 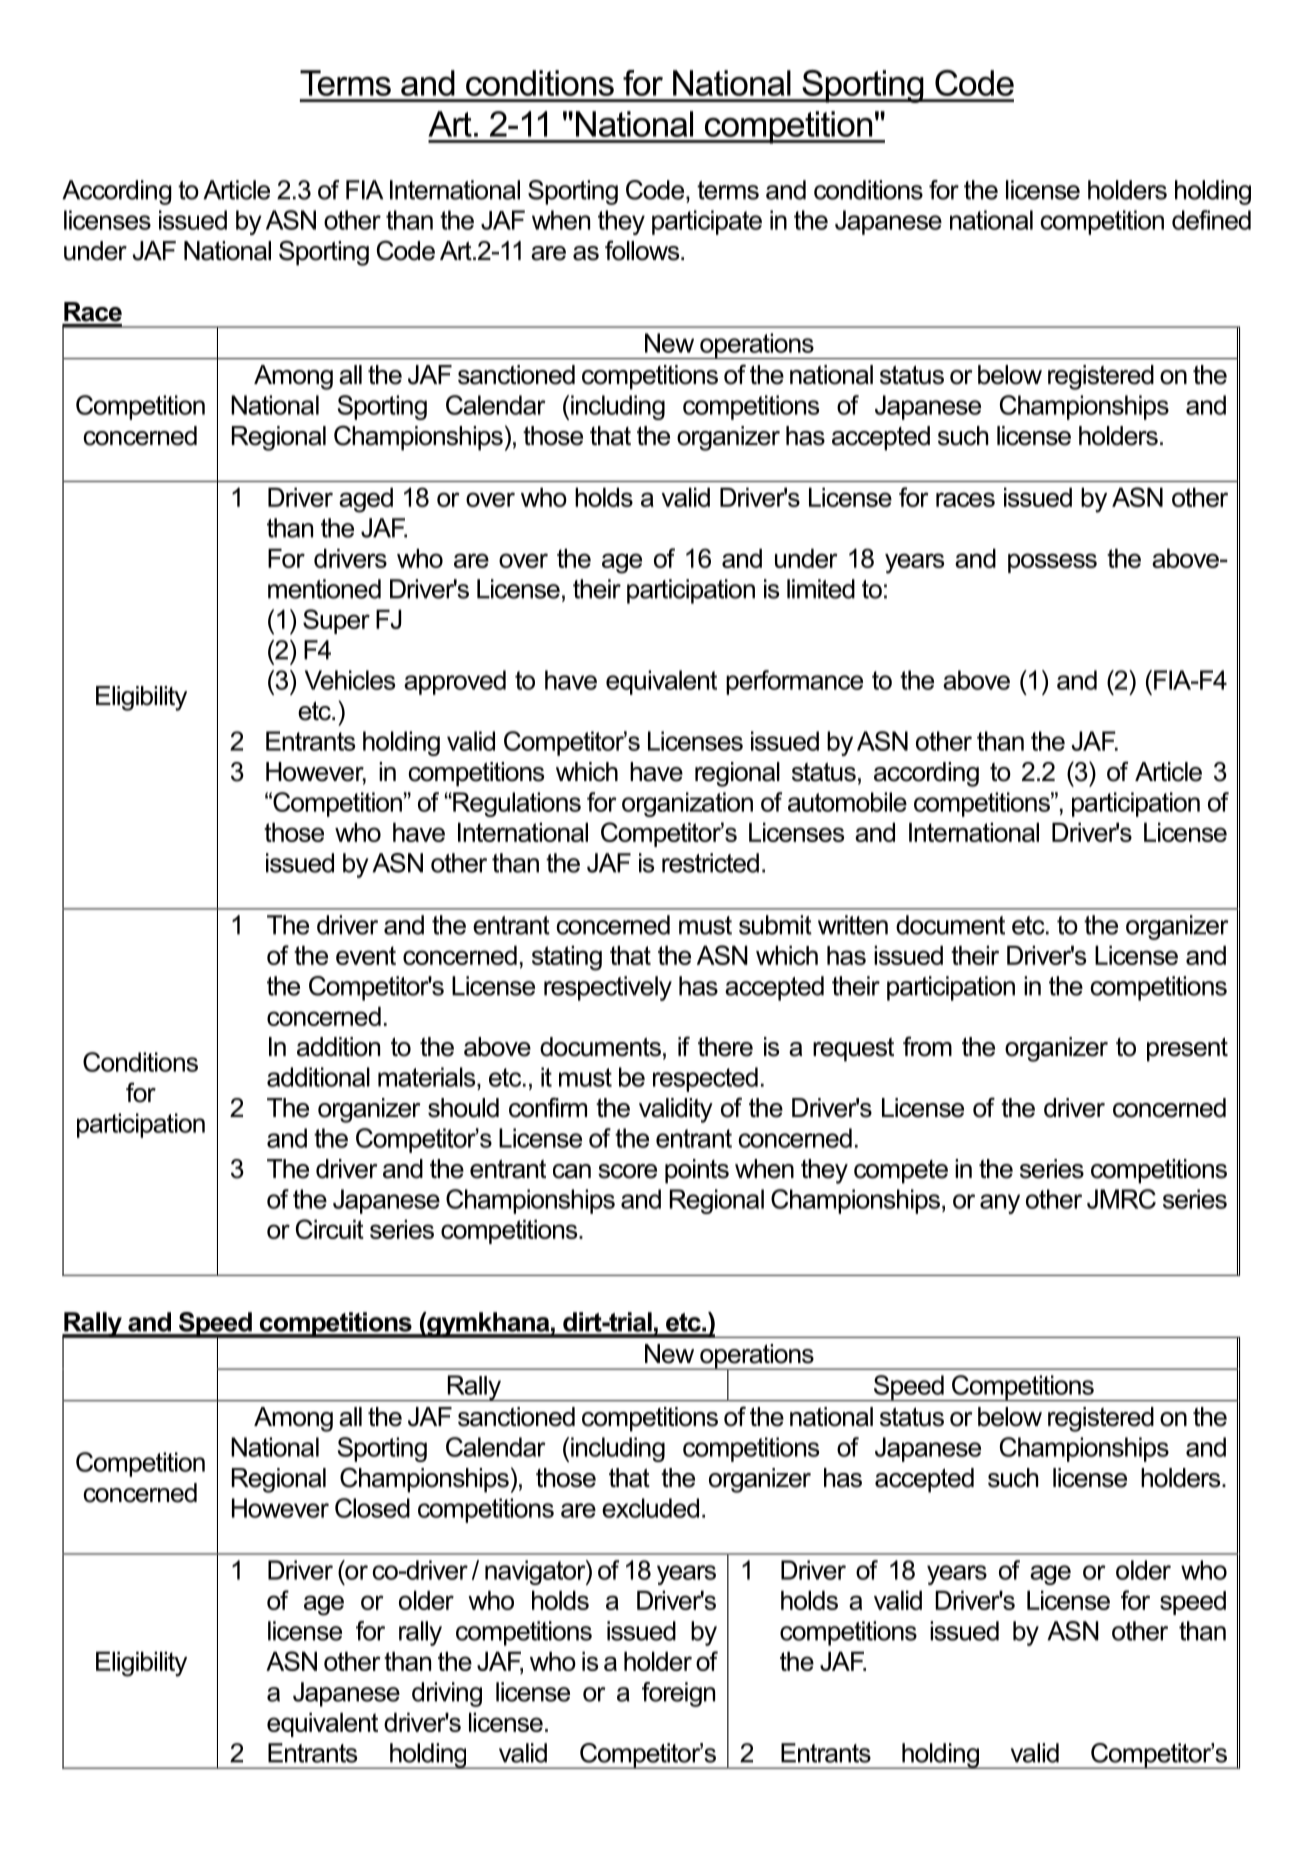 I want to click on JMRC, so click(x=1121, y=1199).
